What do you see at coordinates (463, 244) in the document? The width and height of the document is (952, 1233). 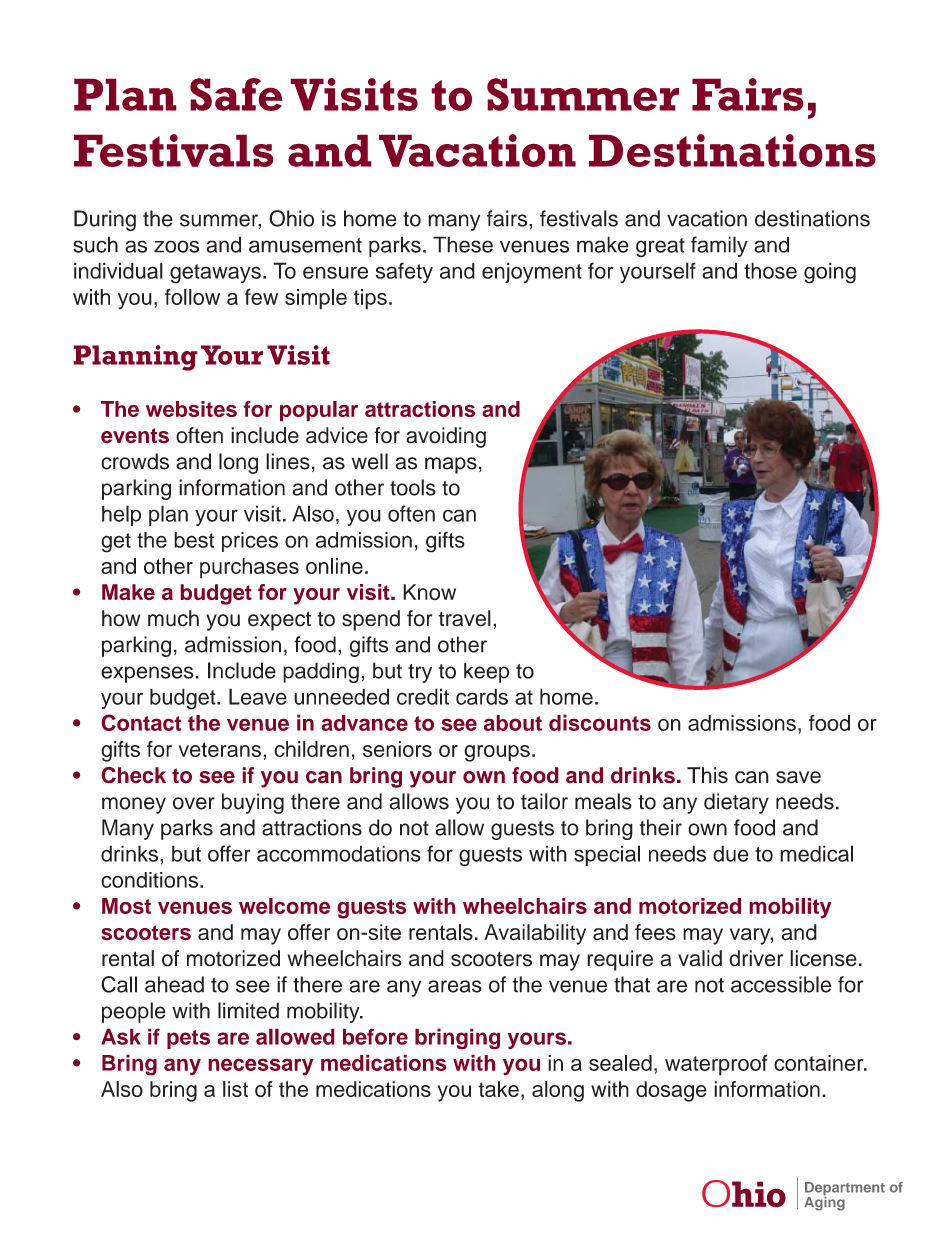 I see `These` at bounding box center [463, 244].
